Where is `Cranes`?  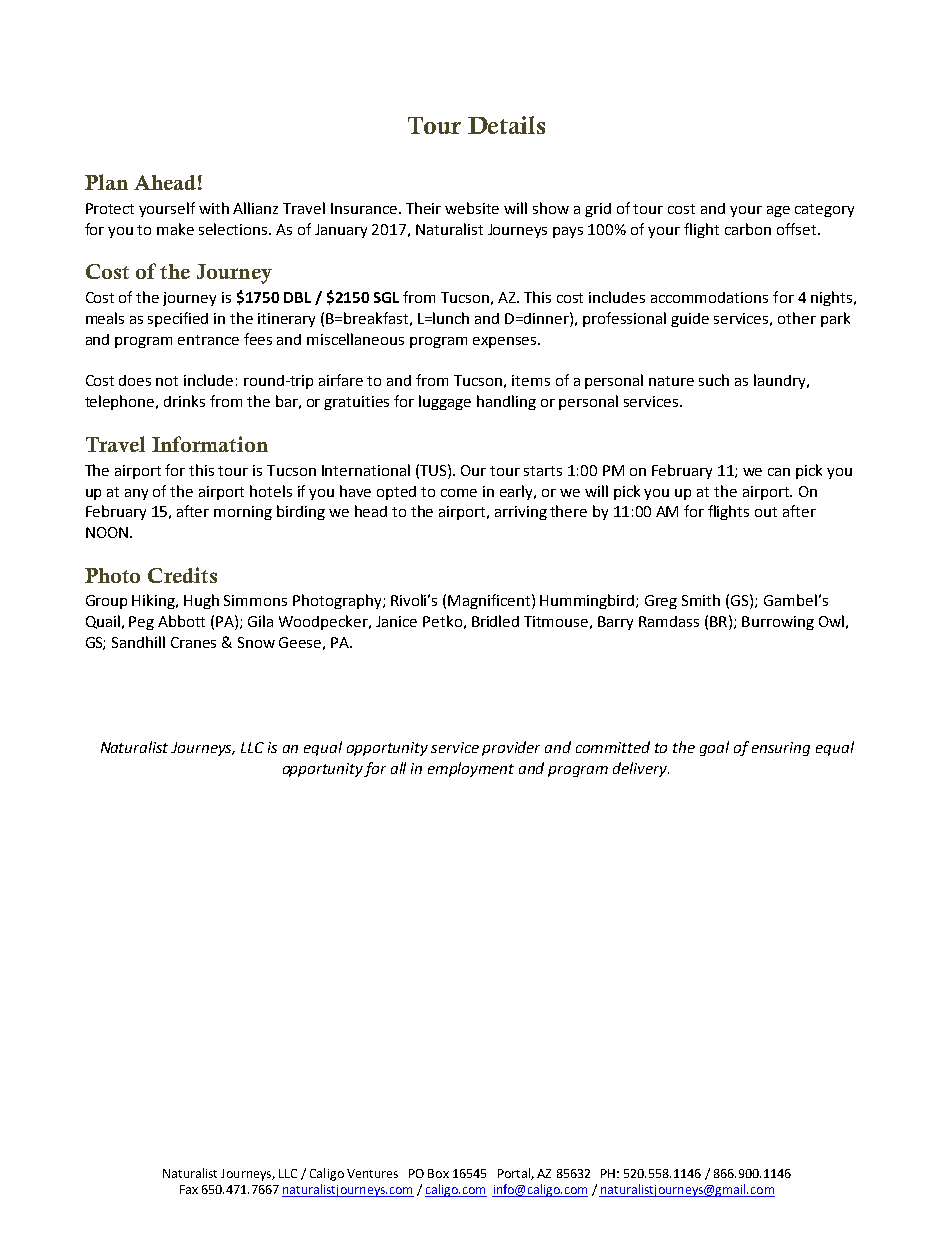
Cranes is located at coordinates (193, 642).
